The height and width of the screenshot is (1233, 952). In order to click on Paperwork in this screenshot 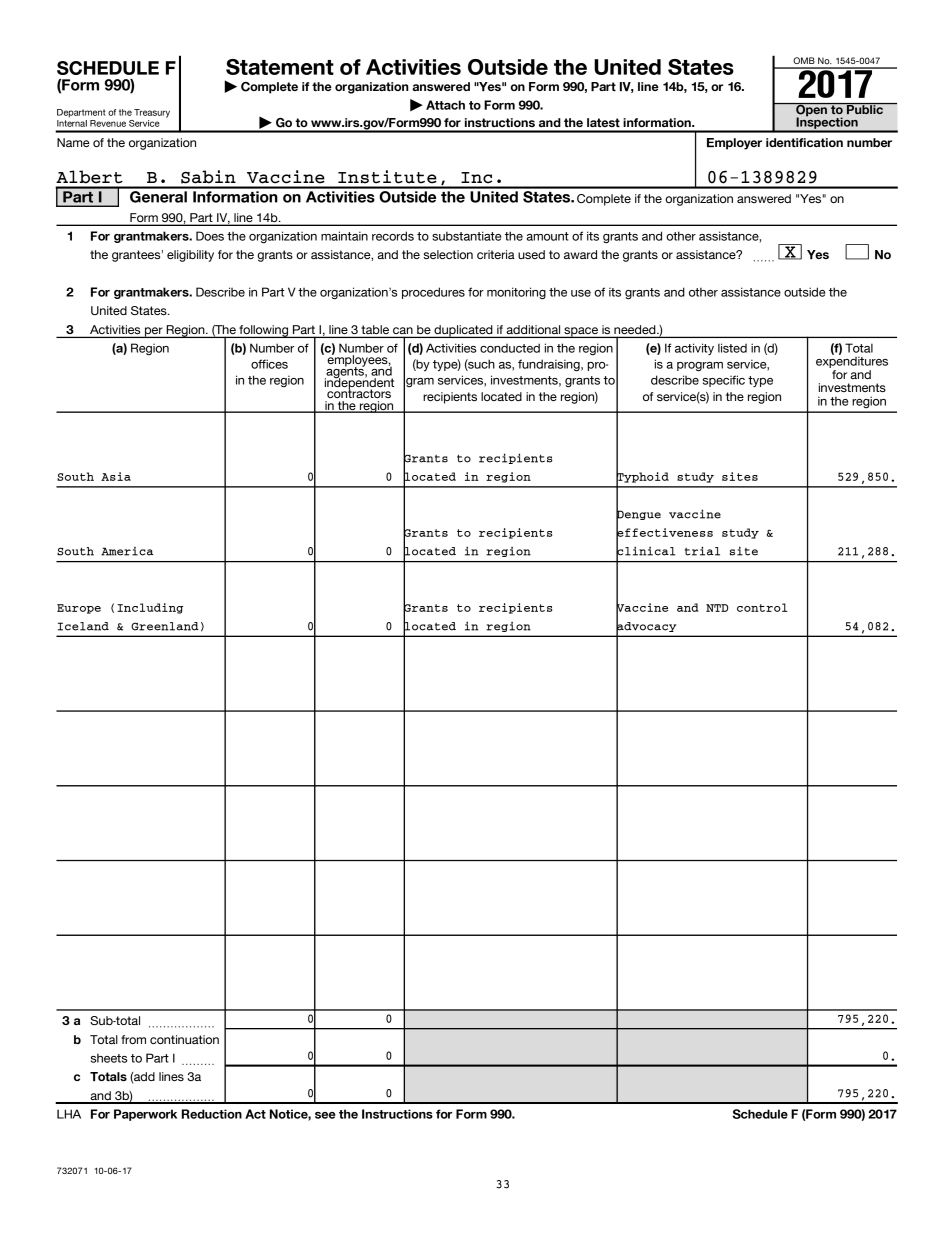, I will do `click(145, 1115)`.
